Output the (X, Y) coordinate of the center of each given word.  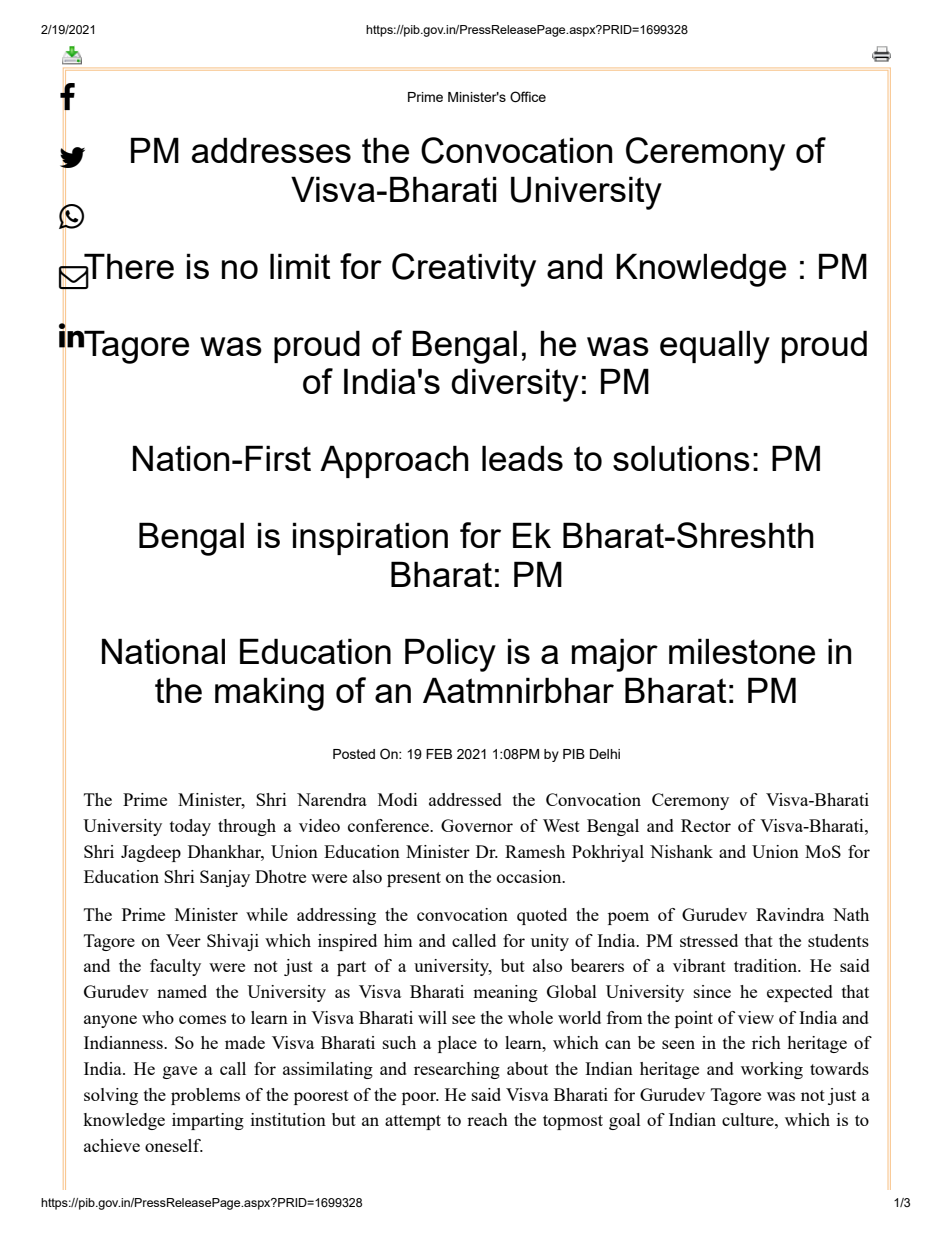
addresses (271, 150)
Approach (394, 461)
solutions (681, 458)
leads (522, 458)
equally (715, 347)
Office (528, 97)
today (190, 827)
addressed (465, 799)
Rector (706, 825)
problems (205, 1096)
